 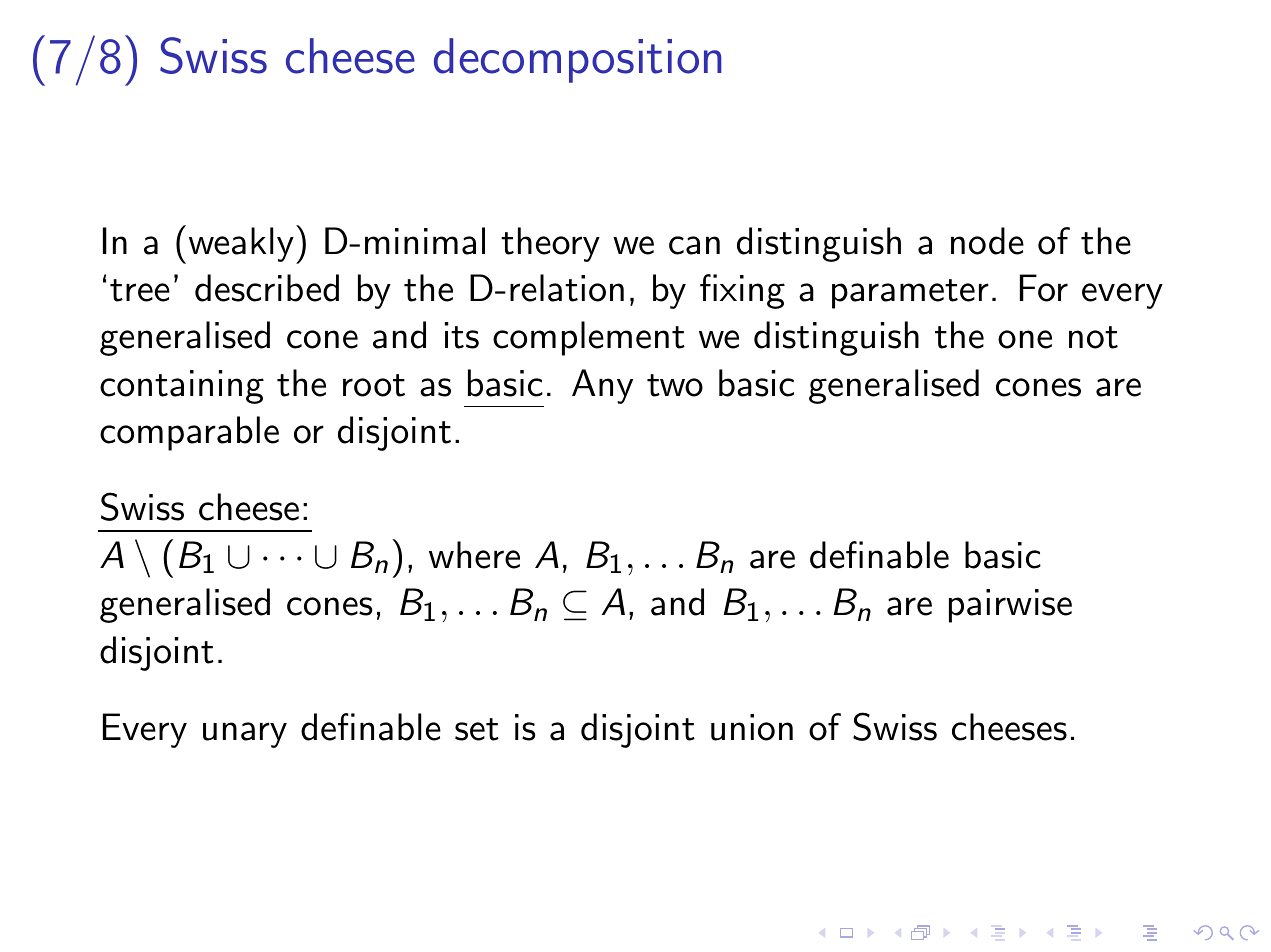 What do you see at coordinates (1010, 606) in the screenshot?
I see `pairwise` at bounding box center [1010, 606].
